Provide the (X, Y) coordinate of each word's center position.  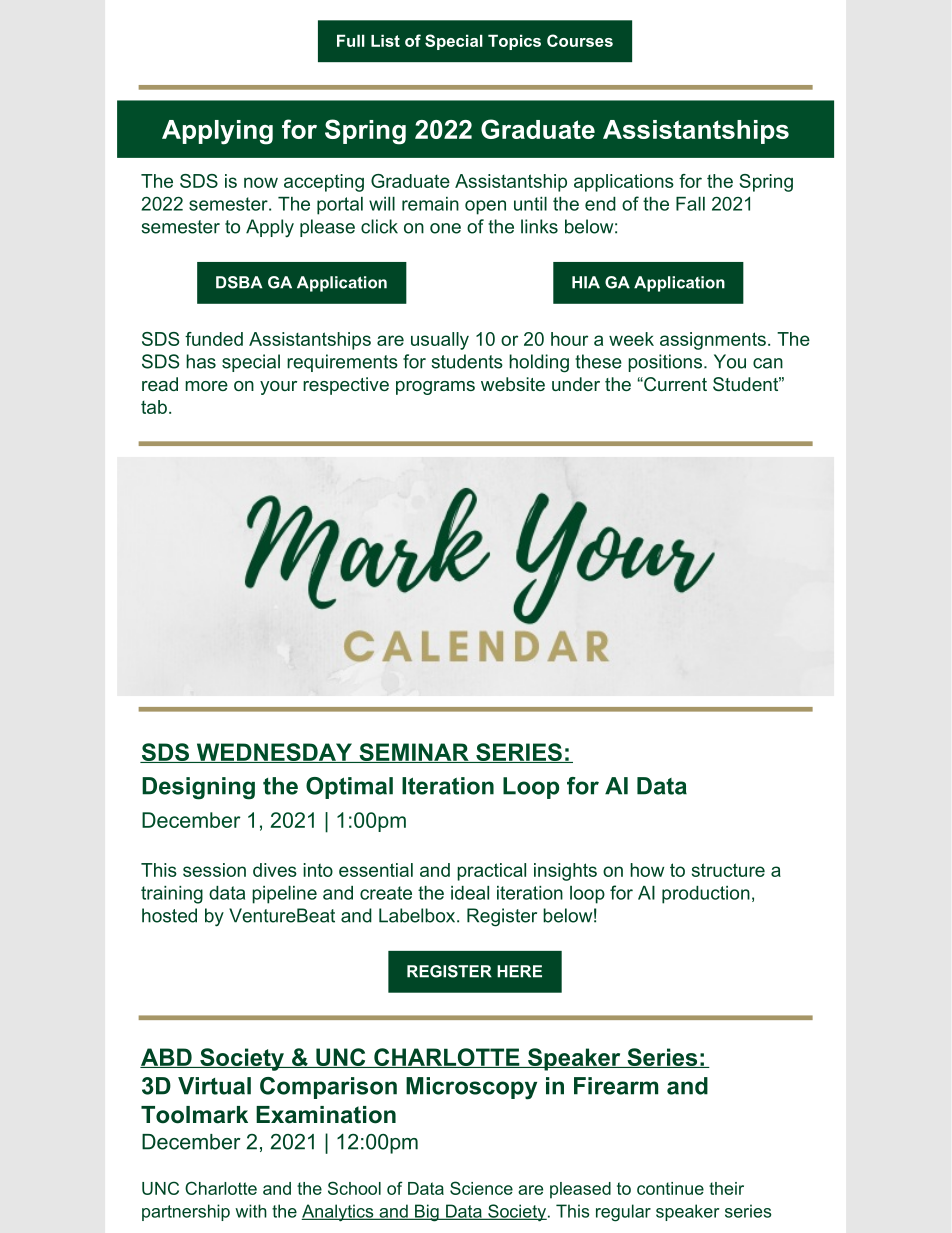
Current (674, 384)
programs (435, 388)
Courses (580, 40)
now (261, 182)
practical (491, 872)
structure (728, 870)
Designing (198, 788)
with (251, 1211)
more (206, 386)
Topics (514, 42)
